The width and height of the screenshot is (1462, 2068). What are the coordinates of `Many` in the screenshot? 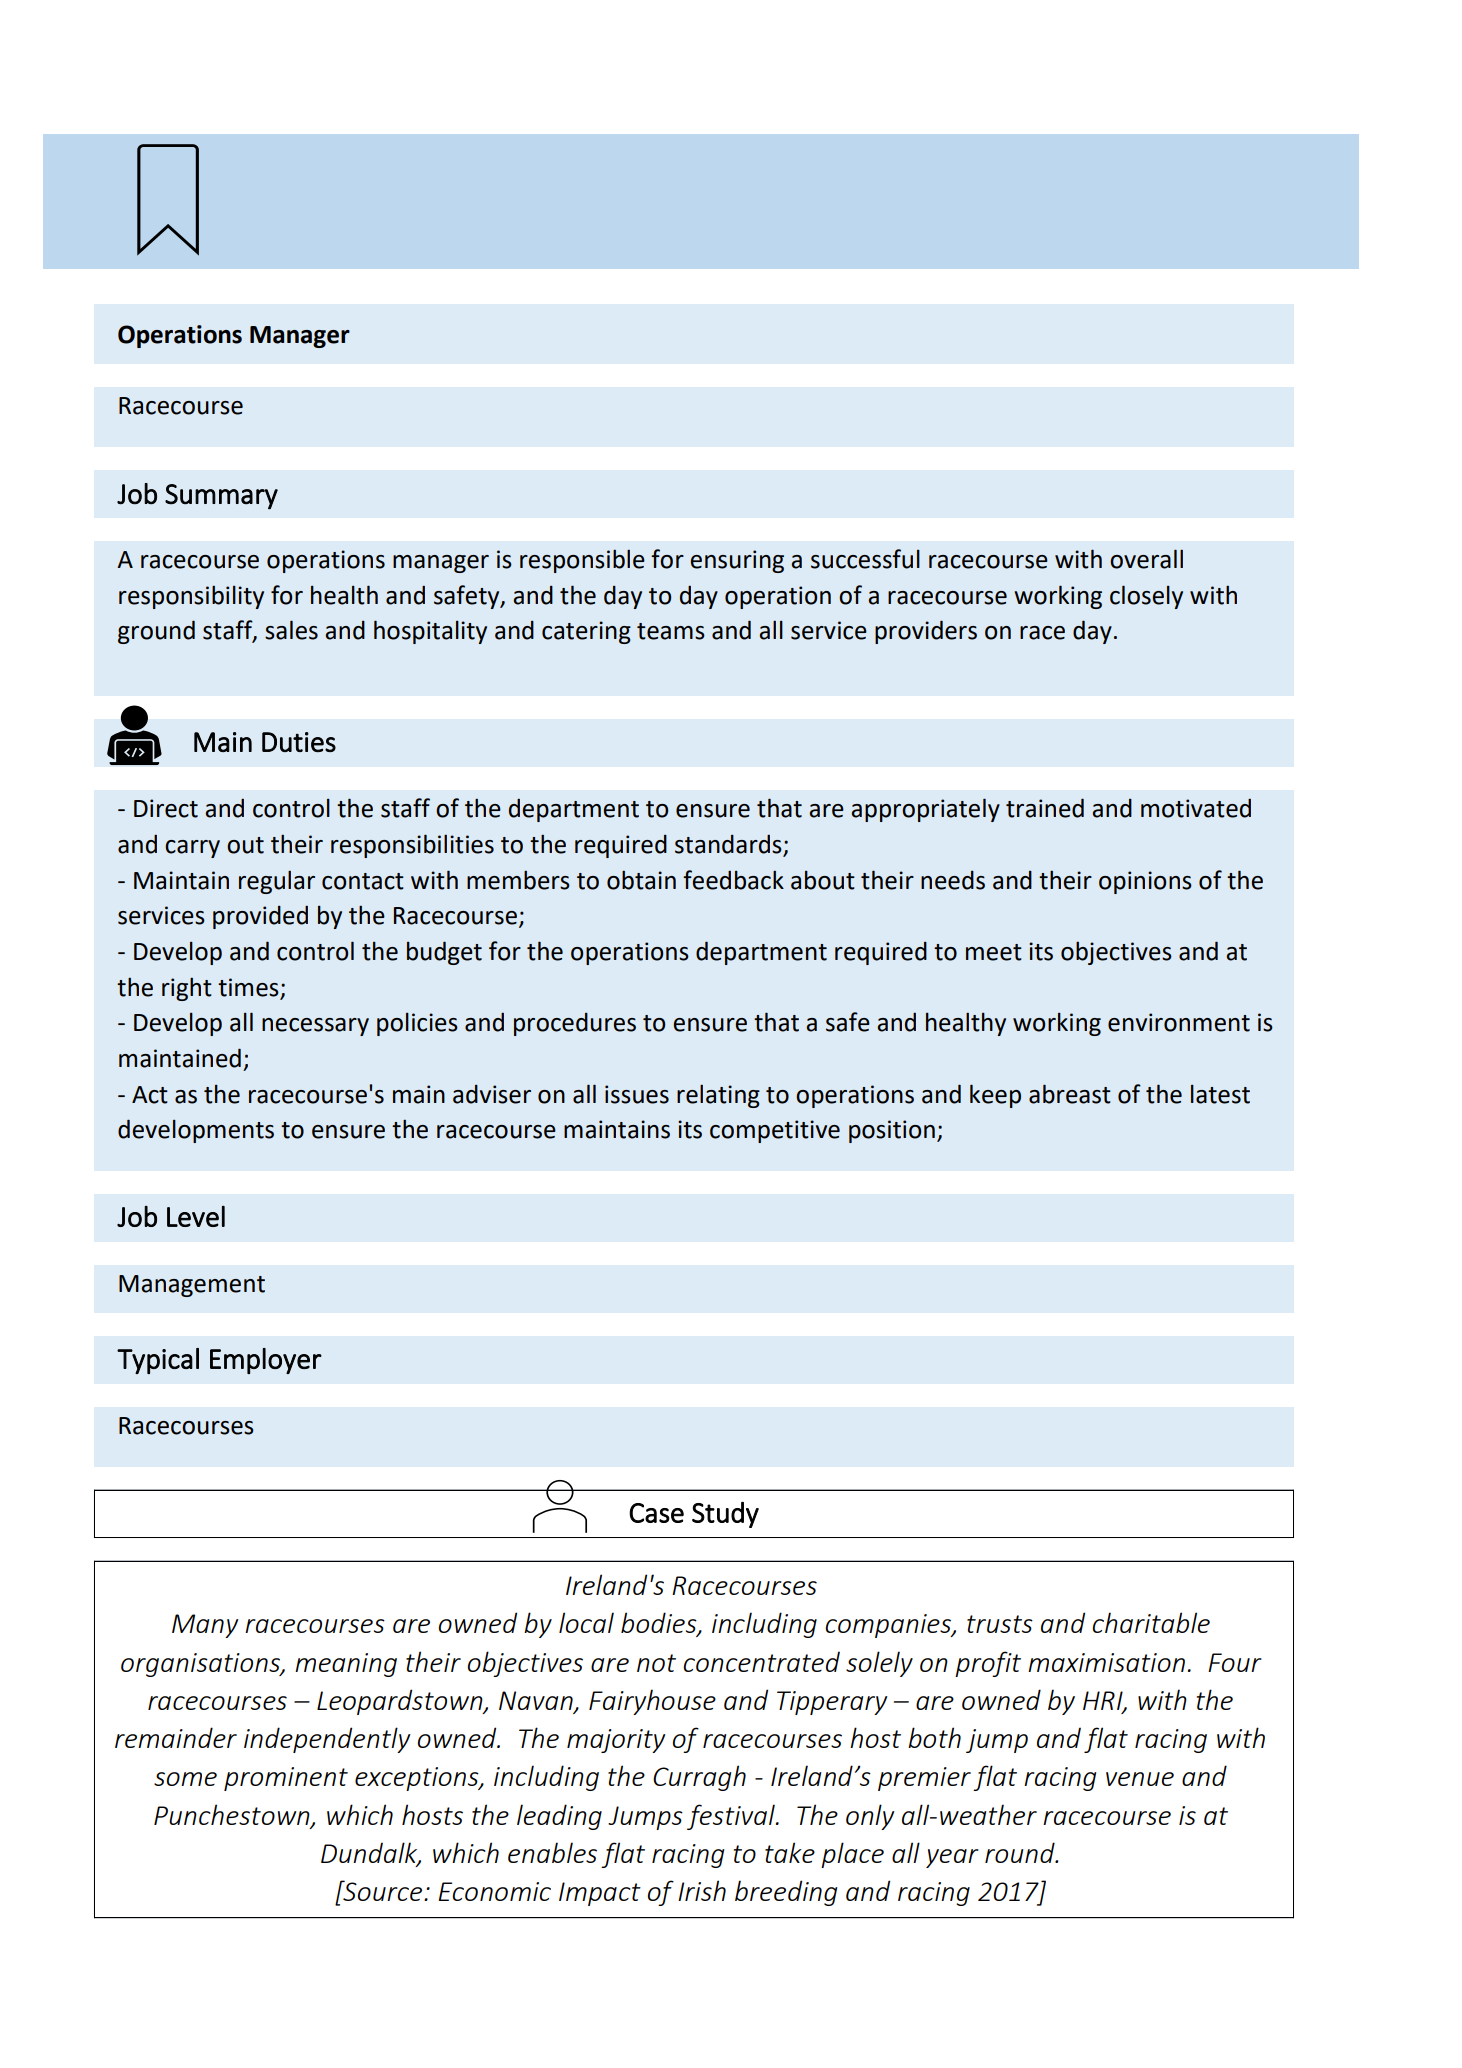 It's located at (205, 1626).
